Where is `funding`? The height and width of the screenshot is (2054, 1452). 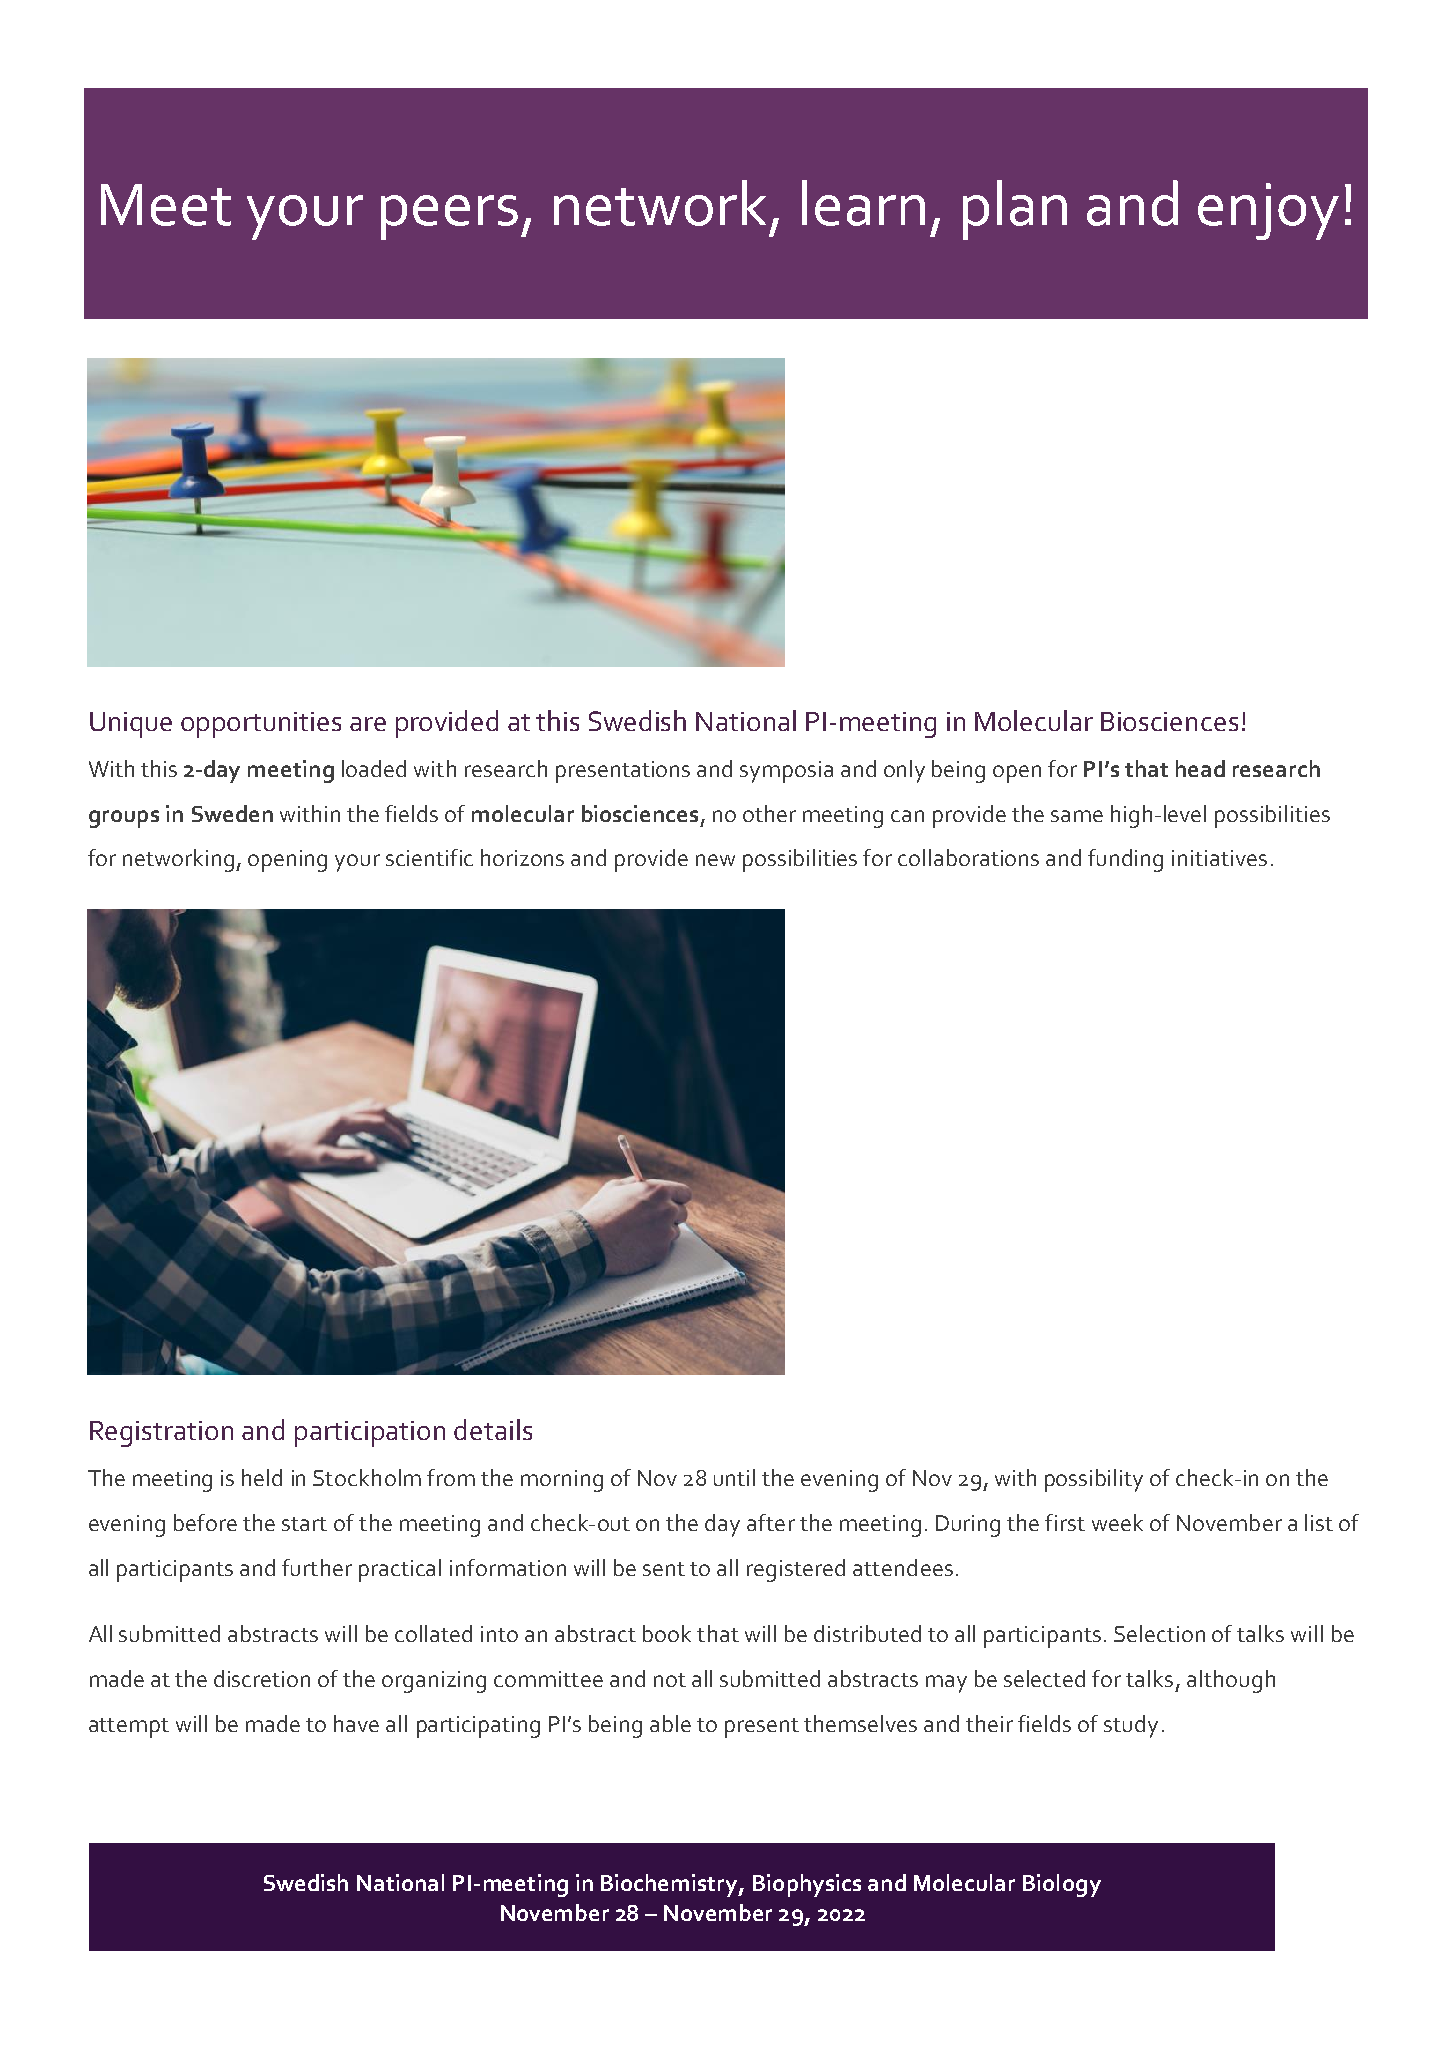 funding is located at coordinates (1125, 860).
